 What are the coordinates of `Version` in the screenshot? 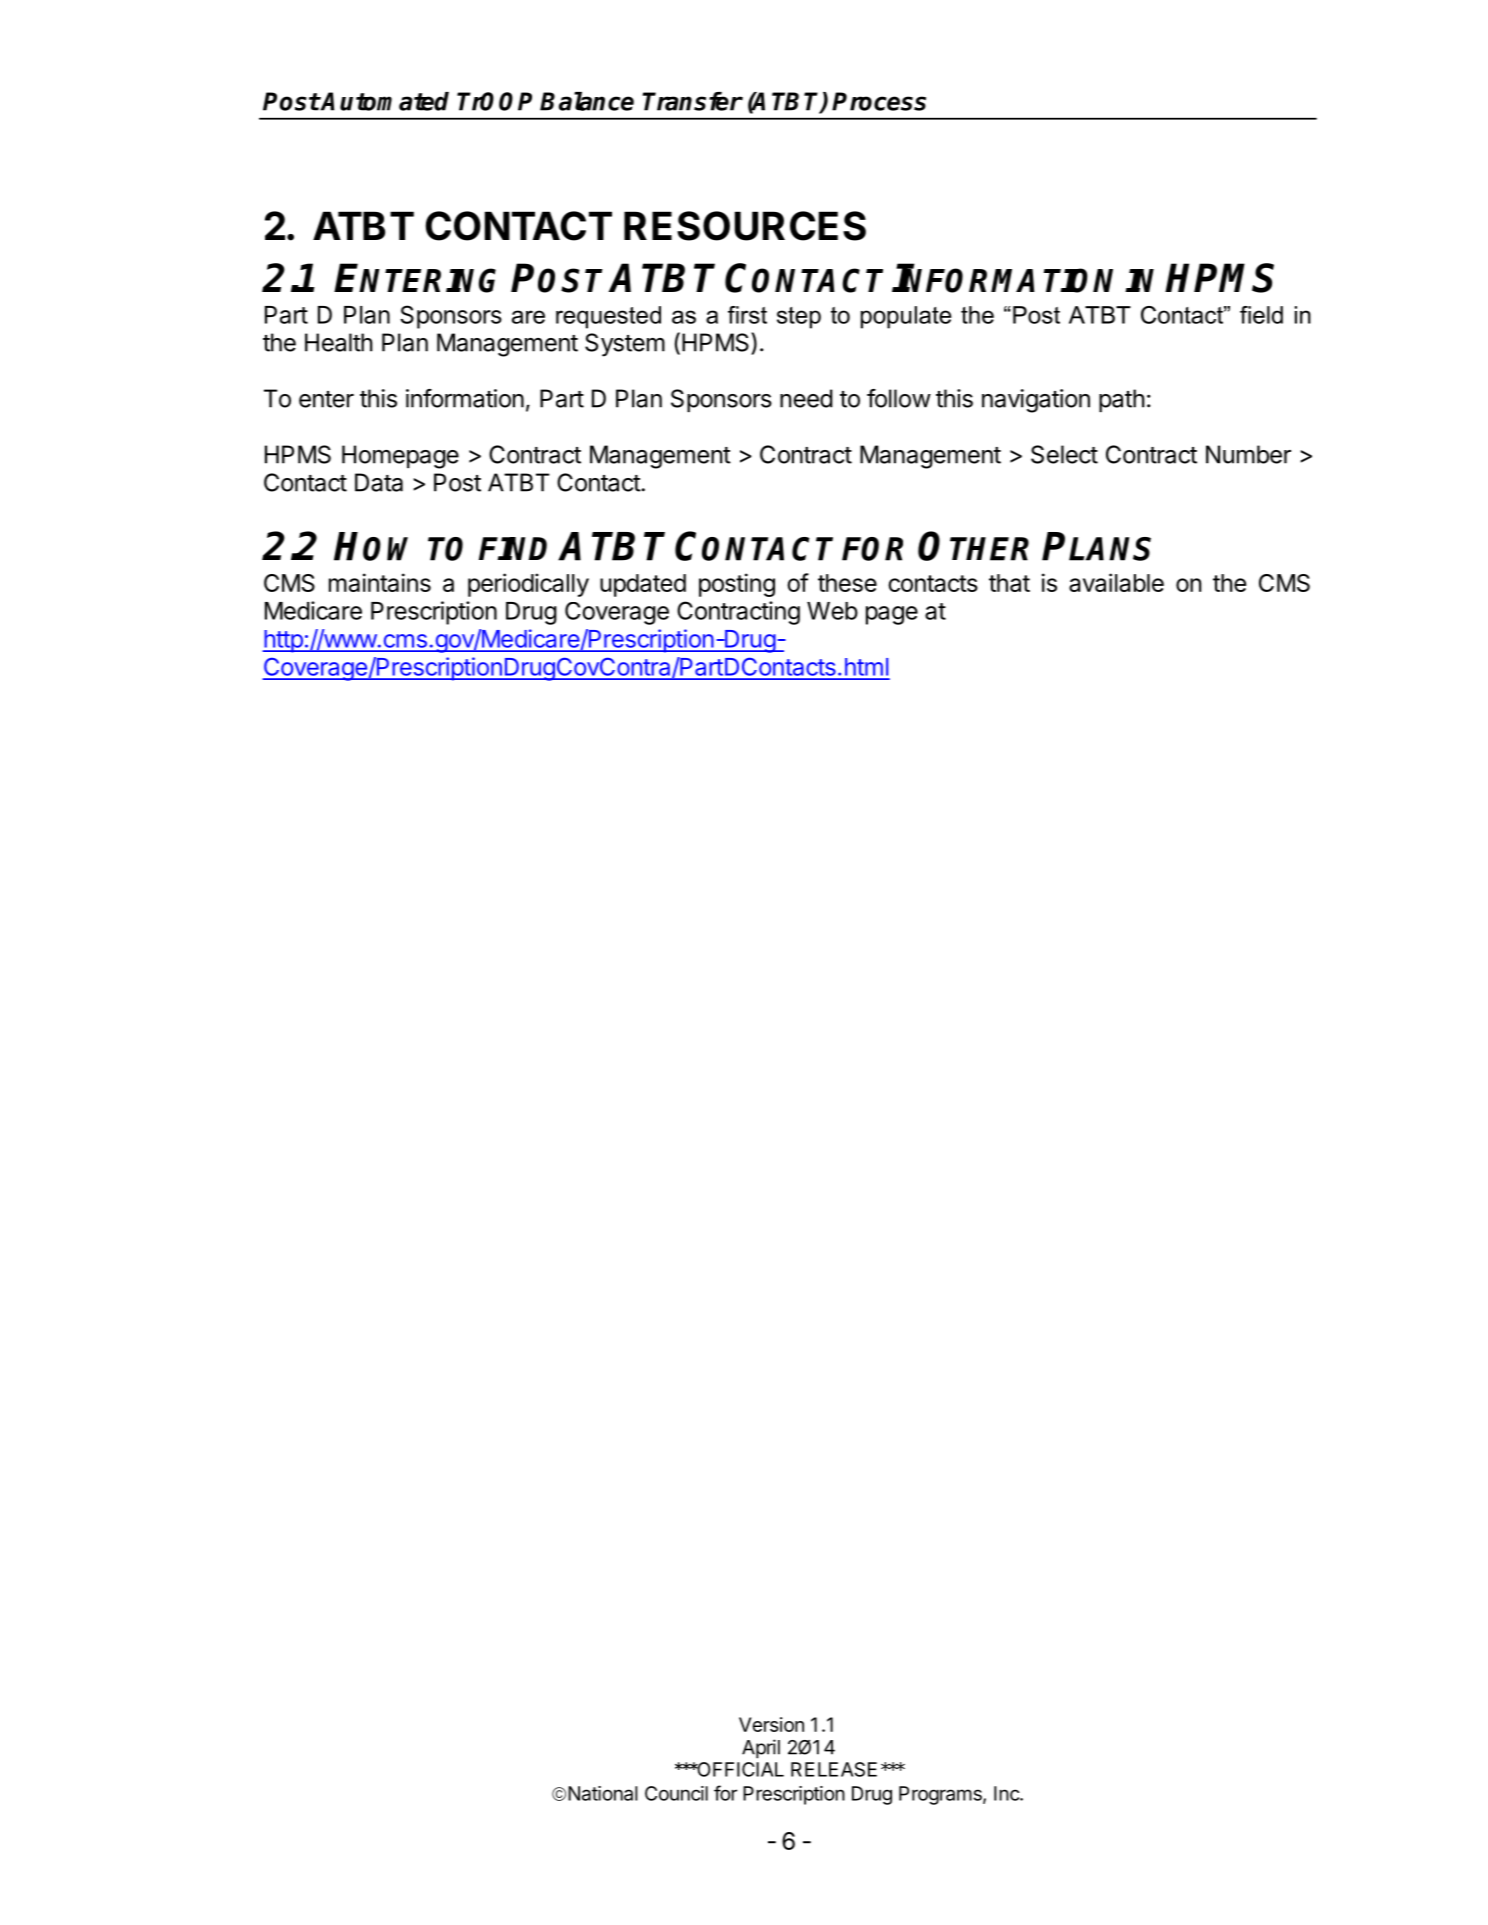 It's located at (771, 1724).
